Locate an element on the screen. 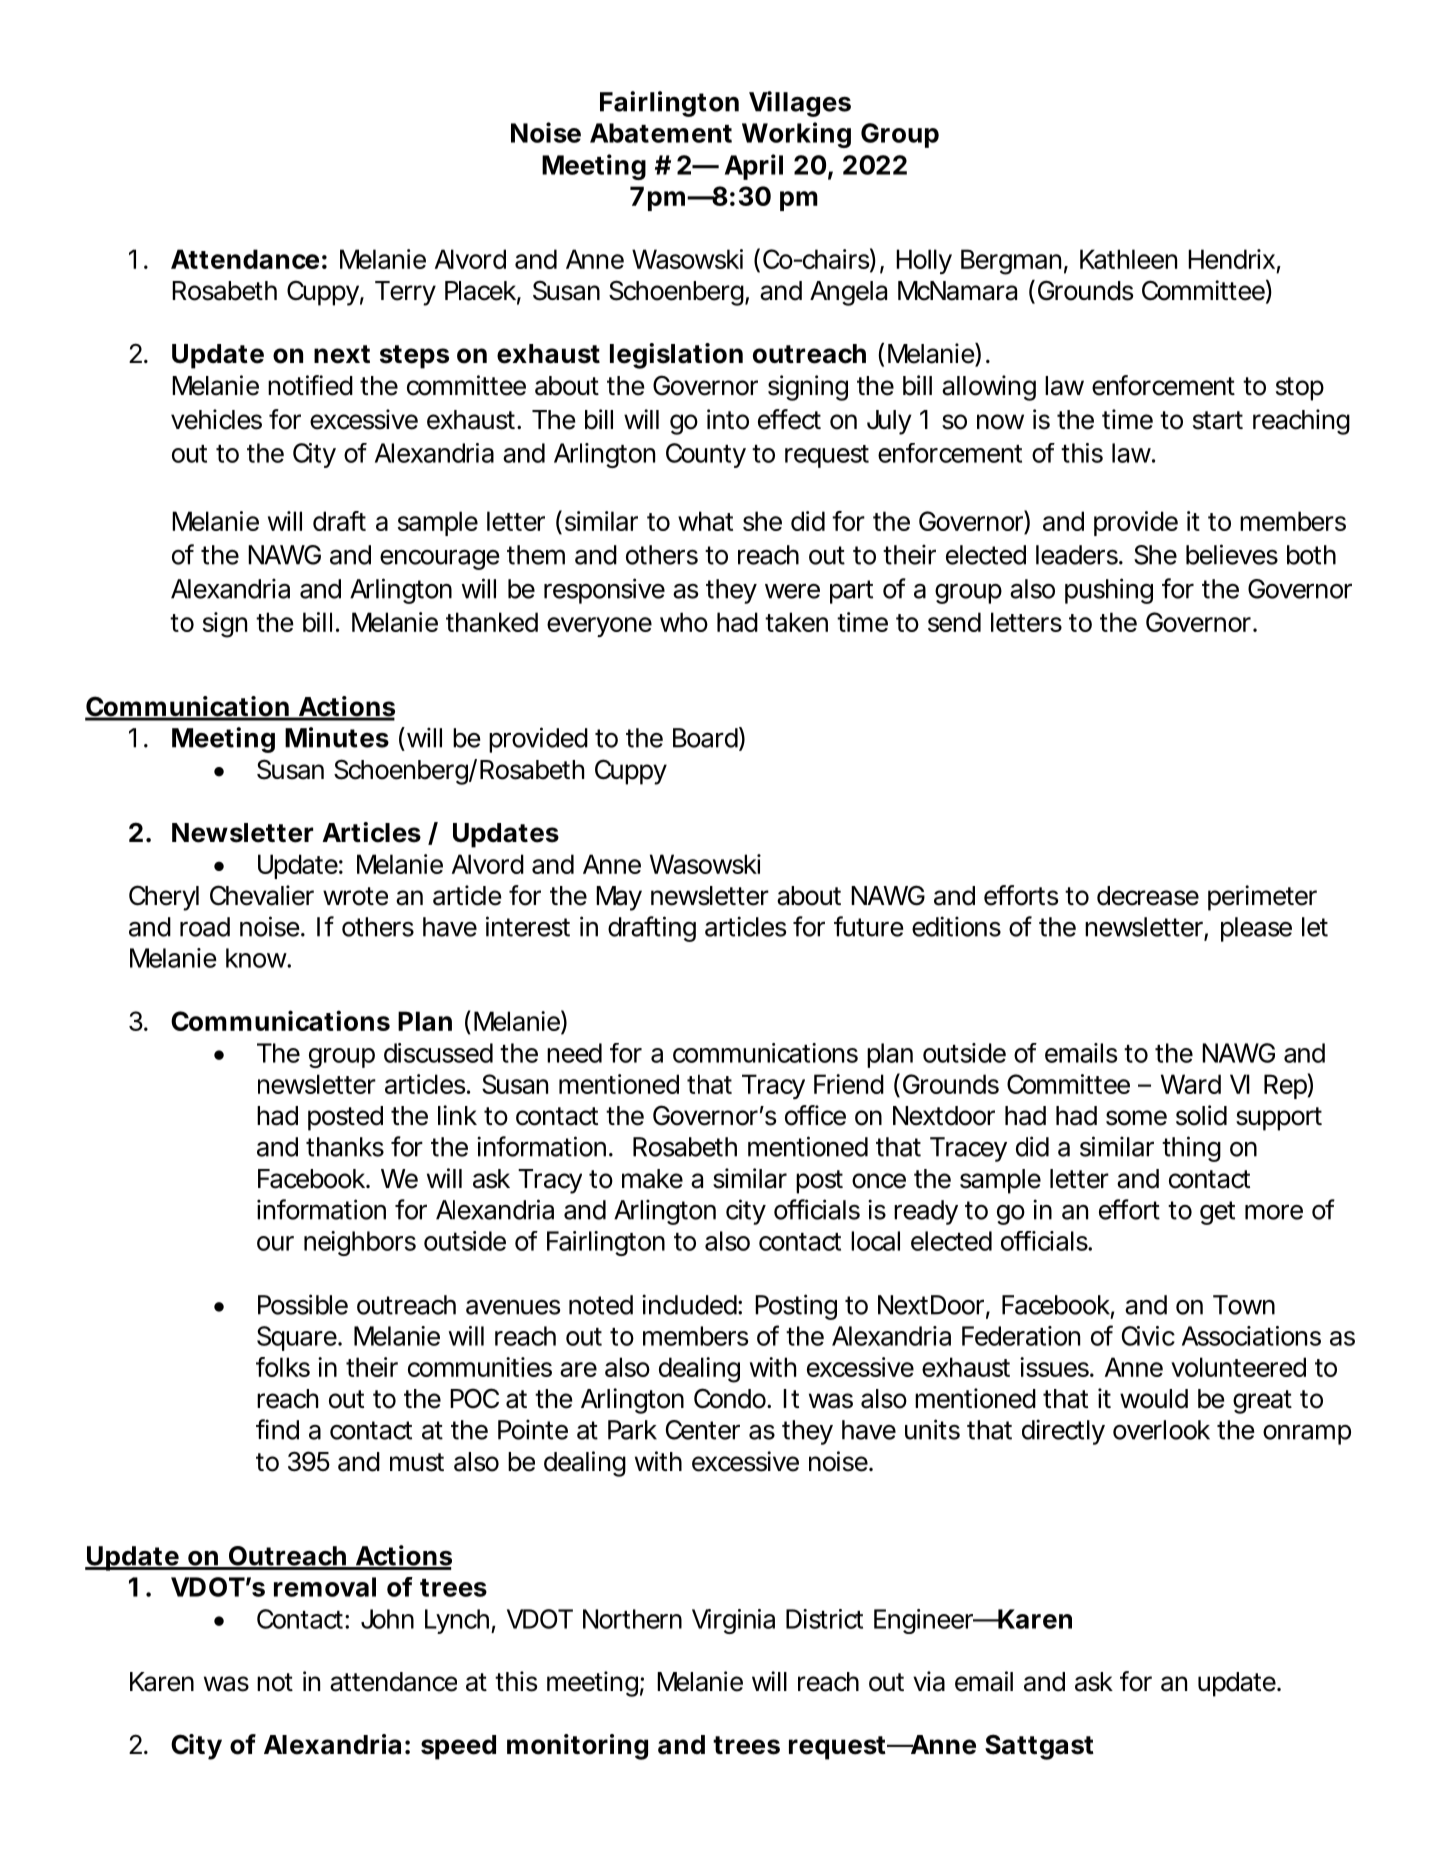  thing is located at coordinates (1191, 1149).
